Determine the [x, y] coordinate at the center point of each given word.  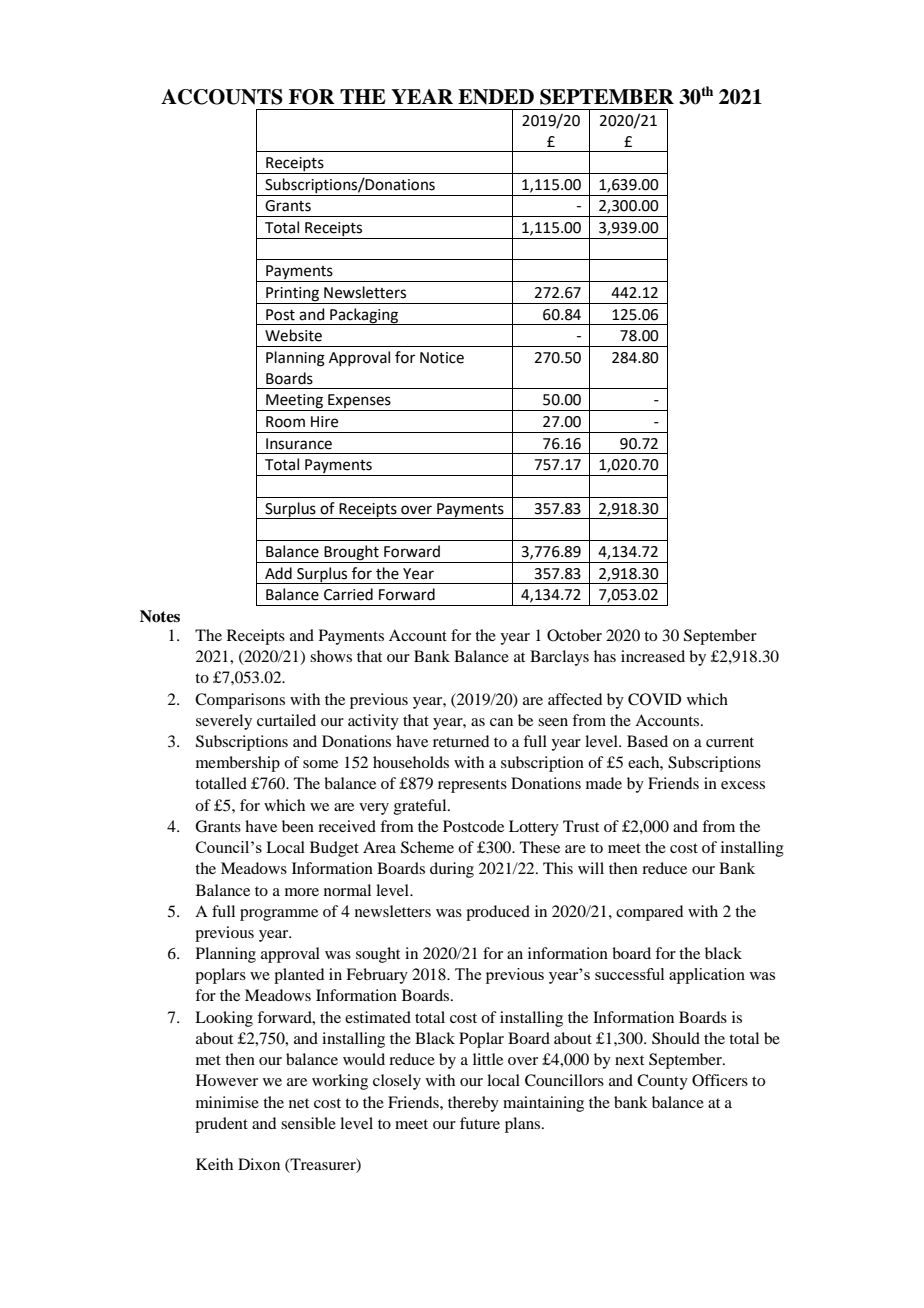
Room [285, 422]
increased [653, 656]
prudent [221, 1125]
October [574, 635]
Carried [348, 594]
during [452, 870]
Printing [292, 294]
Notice [442, 358]
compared [649, 913]
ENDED [496, 97]
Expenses [359, 402]
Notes [160, 616]
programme [279, 915]
